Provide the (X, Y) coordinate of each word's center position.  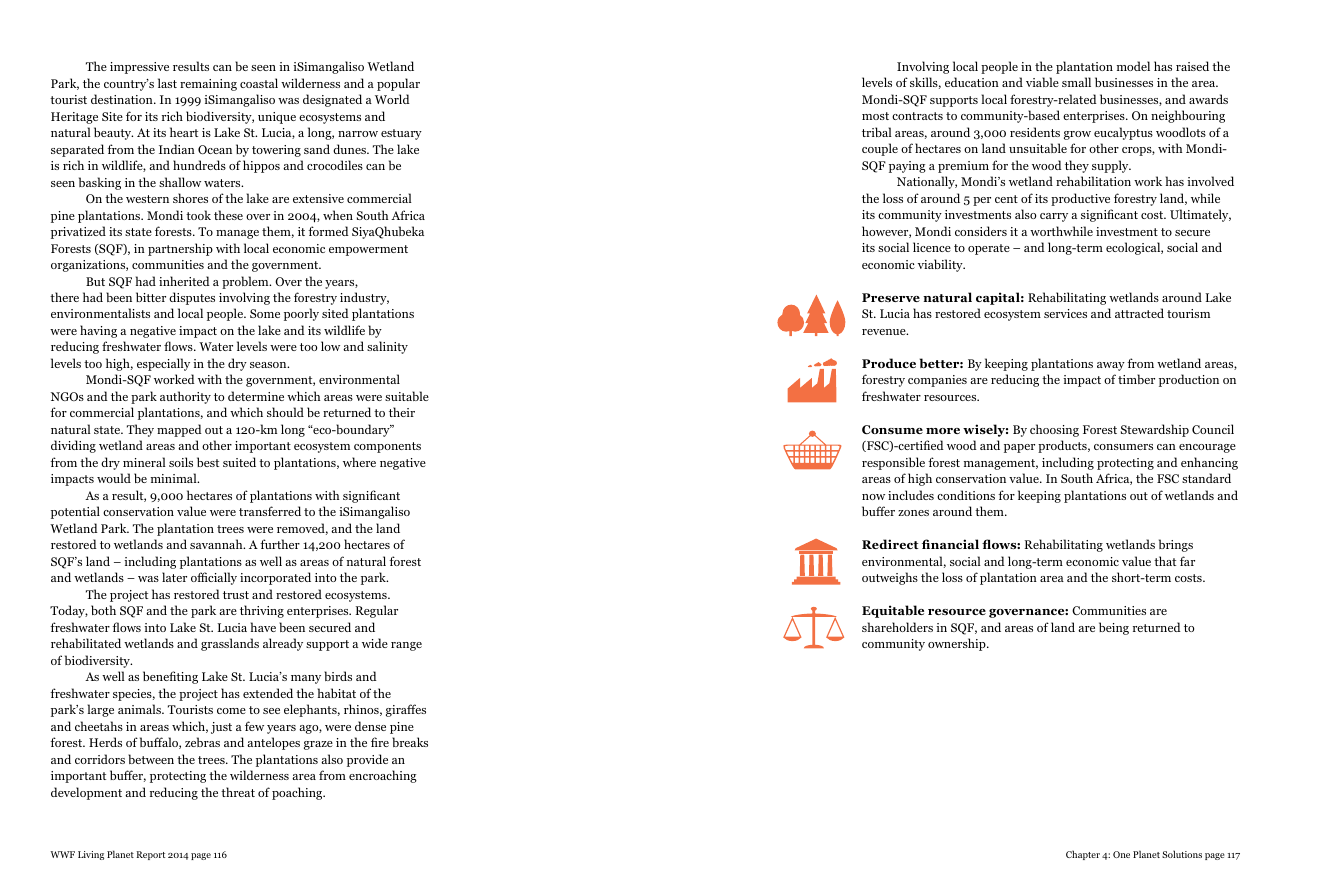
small (1076, 82)
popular (398, 84)
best (208, 462)
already (283, 644)
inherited (184, 281)
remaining (208, 85)
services (1065, 313)
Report (150, 855)
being (1114, 628)
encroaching (383, 776)
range (406, 646)
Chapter (1083, 855)
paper (1019, 448)
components (387, 447)
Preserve (891, 297)
